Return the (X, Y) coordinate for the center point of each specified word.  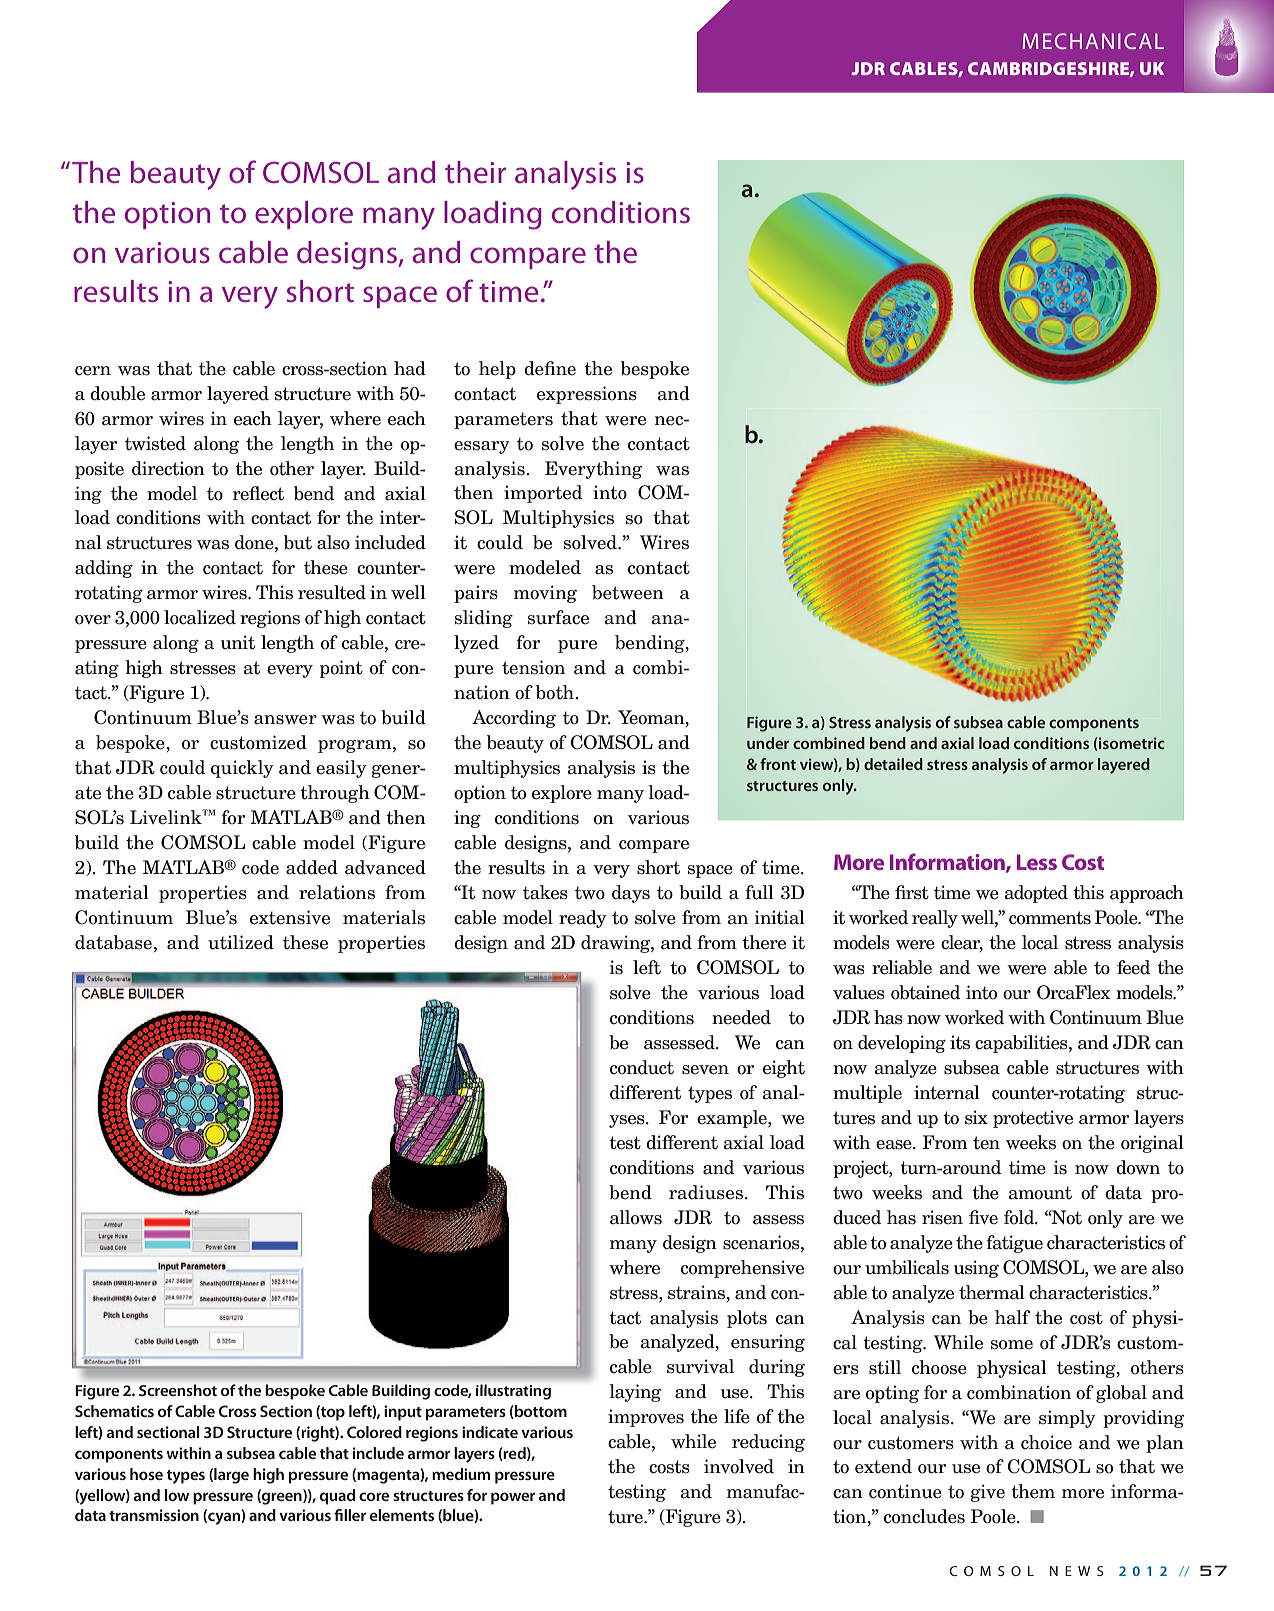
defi (540, 368)
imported (543, 494)
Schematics (114, 1411)
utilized (241, 942)
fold (1020, 1217)
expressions (587, 395)
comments (1050, 918)
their (475, 172)
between (628, 592)
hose (146, 1474)
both (556, 692)
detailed (893, 764)
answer (285, 720)
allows (636, 1217)
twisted (155, 443)
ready (583, 919)
